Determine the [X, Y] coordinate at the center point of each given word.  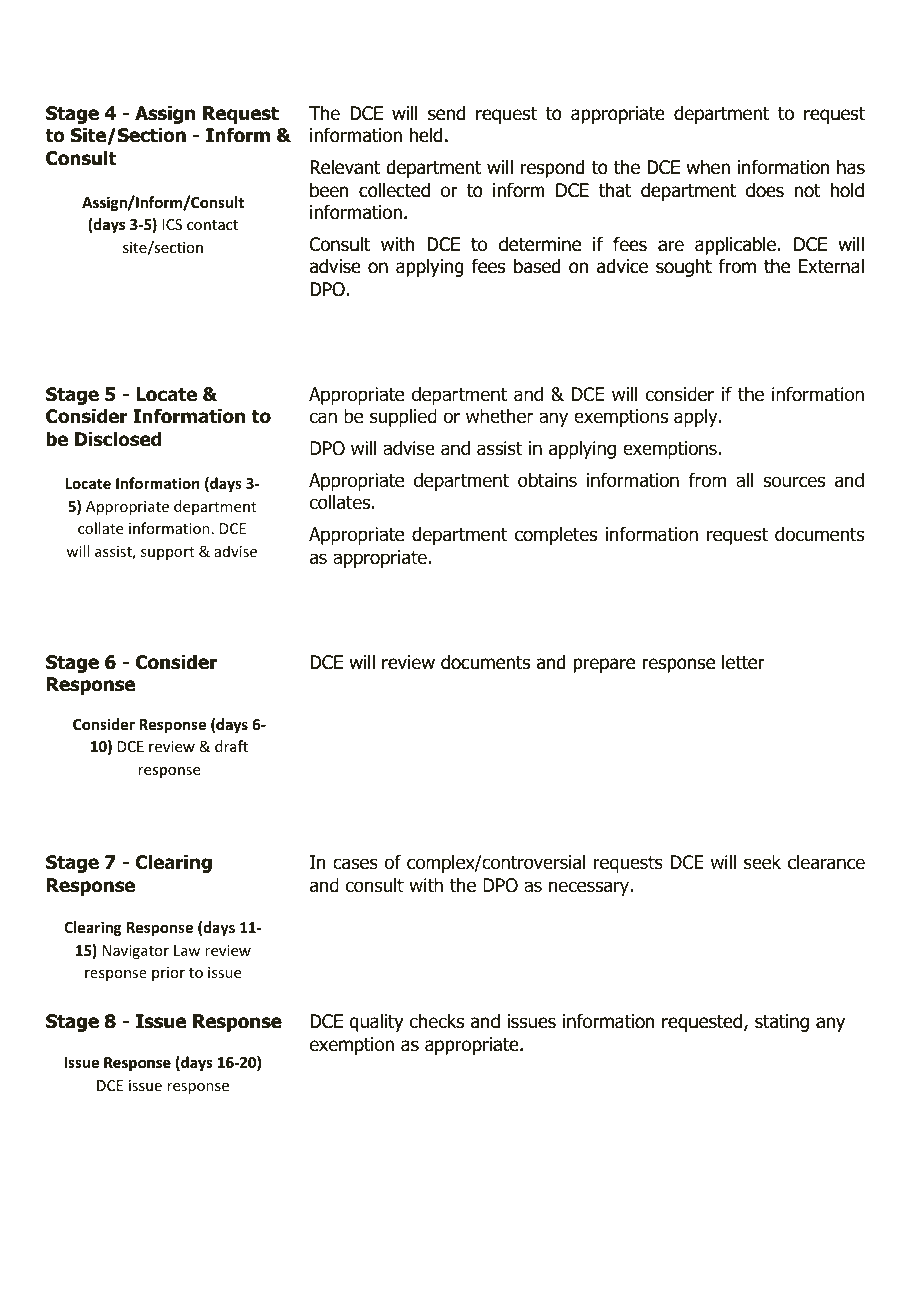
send [446, 113]
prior [168, 974]
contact [212, 225]
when [708, 167]
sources [794, 482]
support [167, 553]
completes [556, 536]
